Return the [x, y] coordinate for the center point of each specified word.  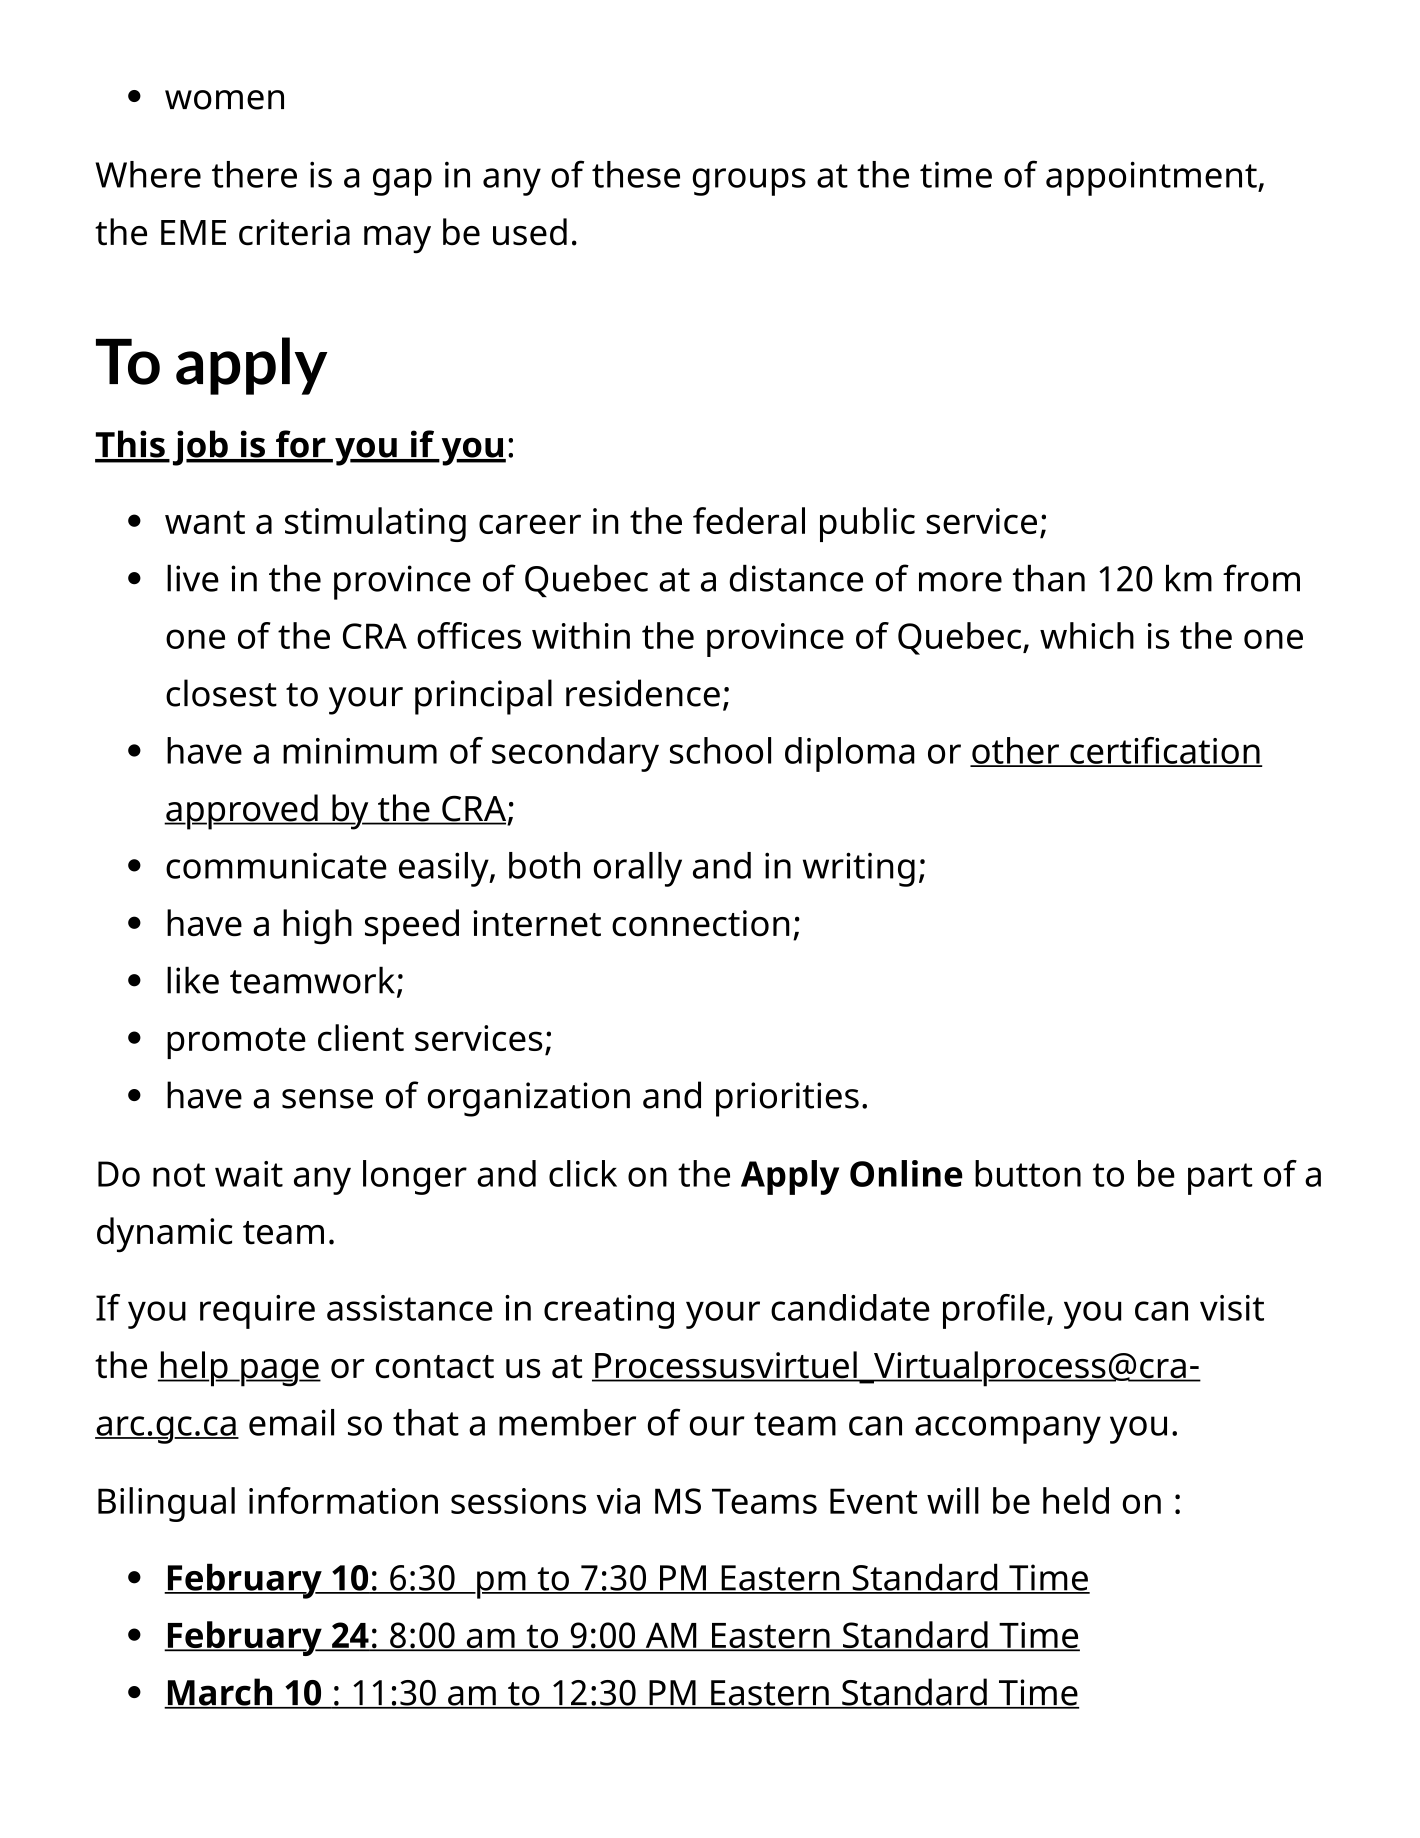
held [1076, 1500]
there [254, 174]
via [618, 1501]
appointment [1152, 178]
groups [749, 182]
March [220, 1693]
